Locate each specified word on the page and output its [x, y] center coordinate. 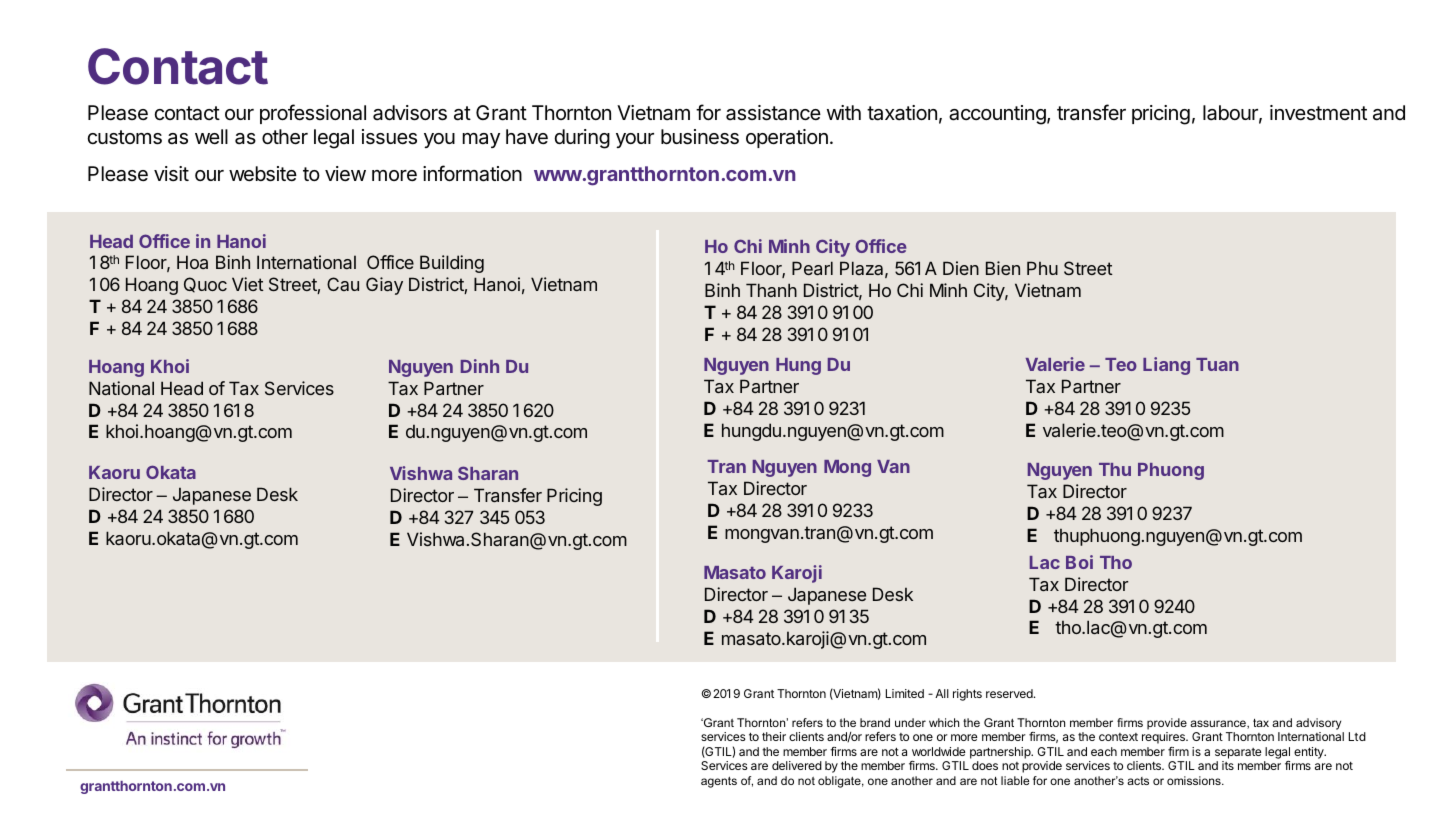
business [700, 137]
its [1228, 765]
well [211, 136]
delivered [797, 765]
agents [719, 782]
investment [1318, 112]
